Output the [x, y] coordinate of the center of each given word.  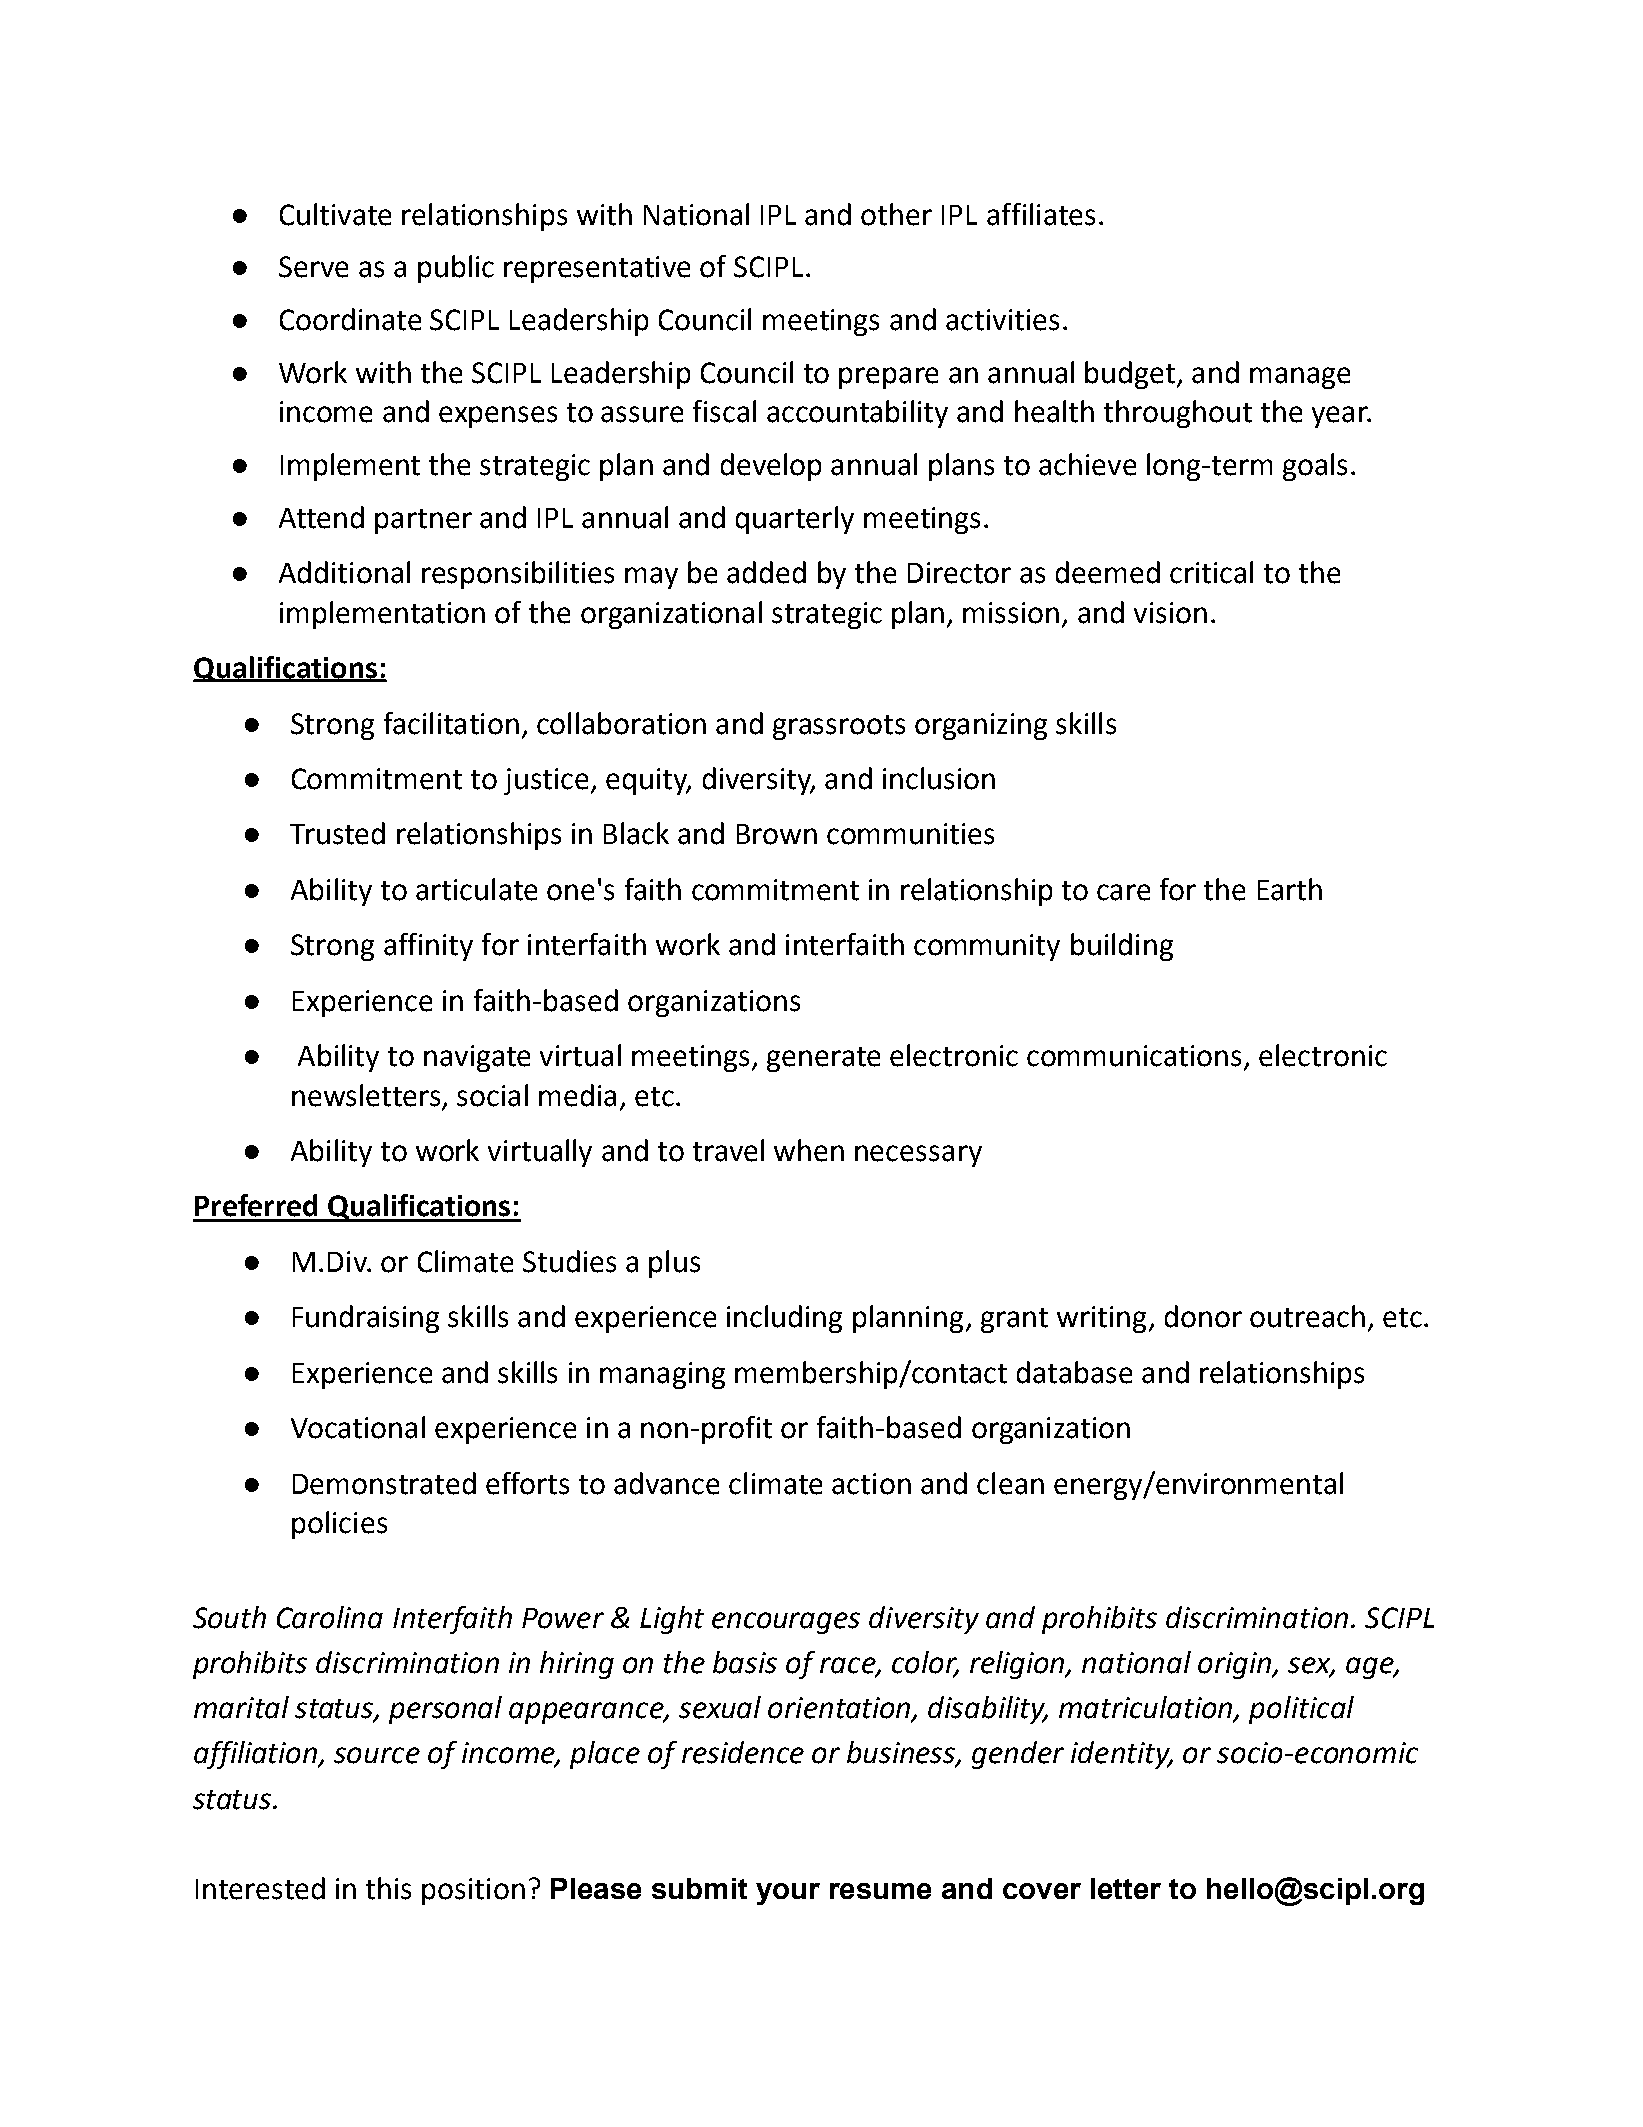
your [788, 1894]
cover [1042, 1891]
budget [1131, 375]
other [896, 214]
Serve [313, 267]
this [388, 1888]
